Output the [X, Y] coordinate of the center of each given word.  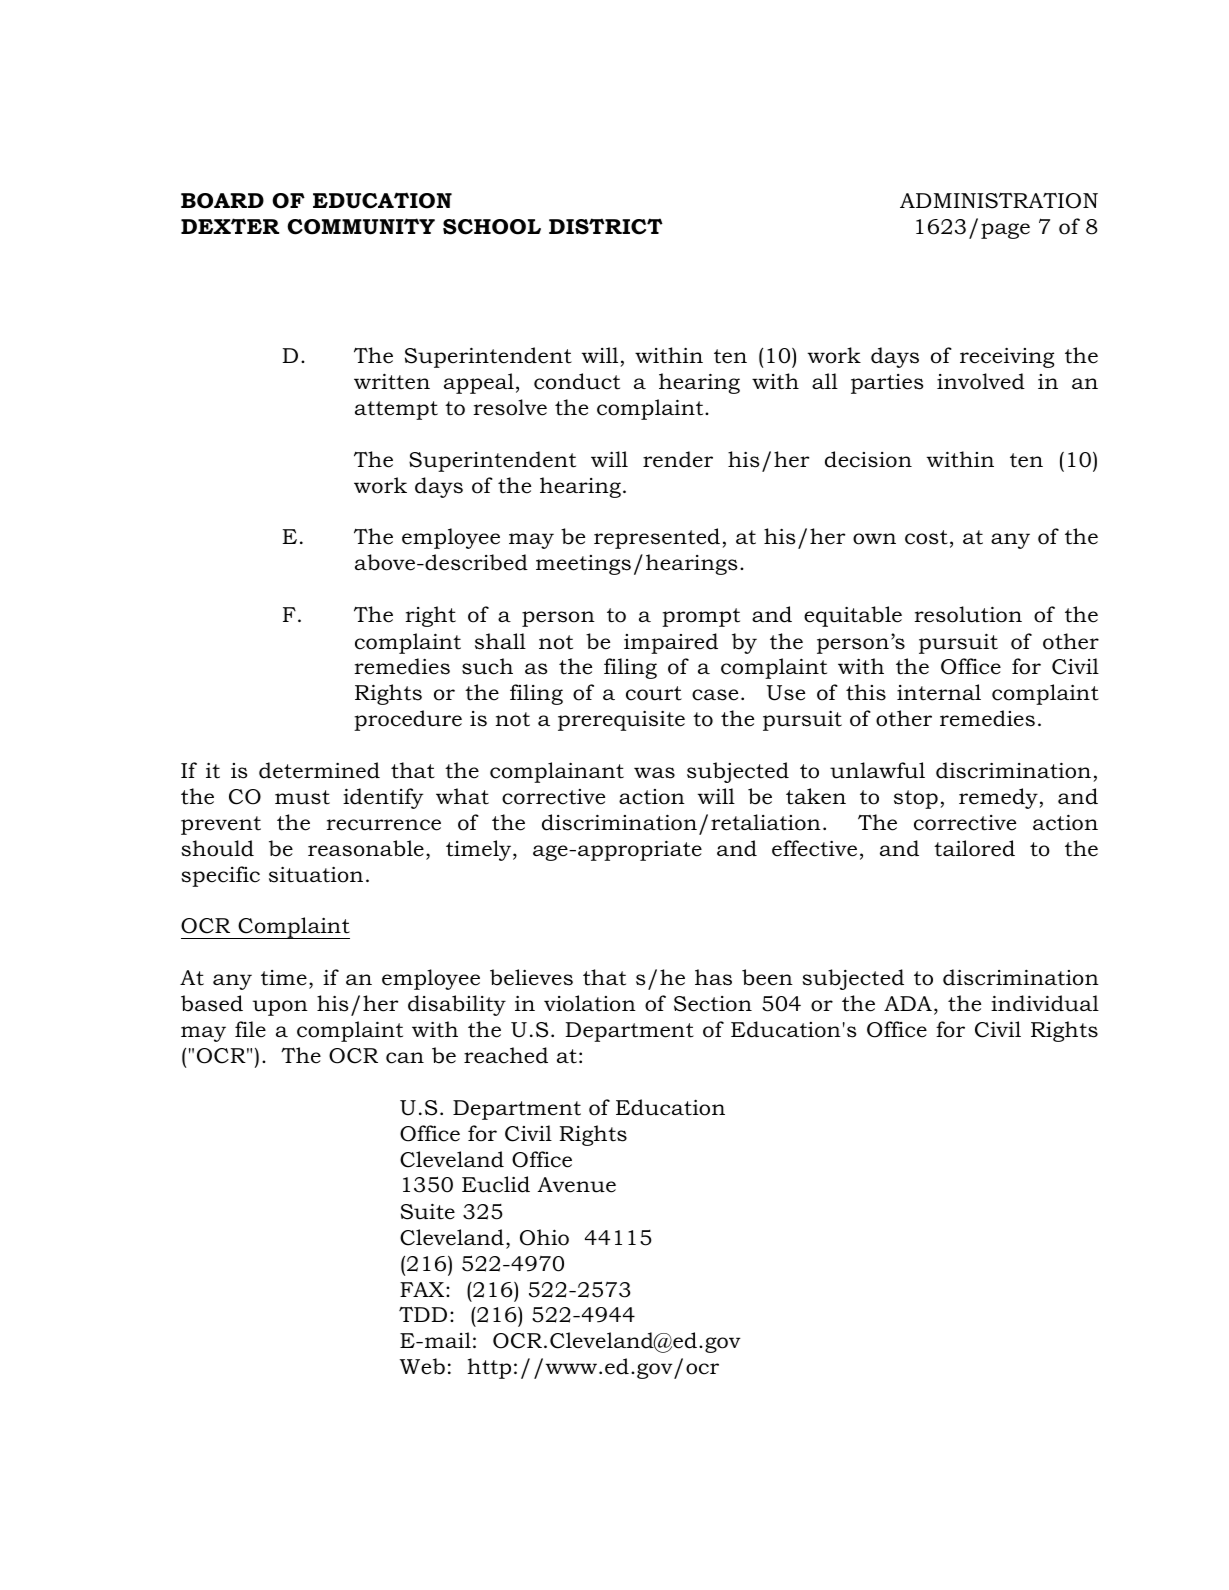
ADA [908, 1003]
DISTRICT [606, 226]
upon [280, 1008]
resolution [968, 614]
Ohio [544, 1237]
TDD [423, 1314]
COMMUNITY [361, 226]
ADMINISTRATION [999, 200]
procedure [408, 720]
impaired [671, 643]
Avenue [576, 1185]
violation [590, 1003]
